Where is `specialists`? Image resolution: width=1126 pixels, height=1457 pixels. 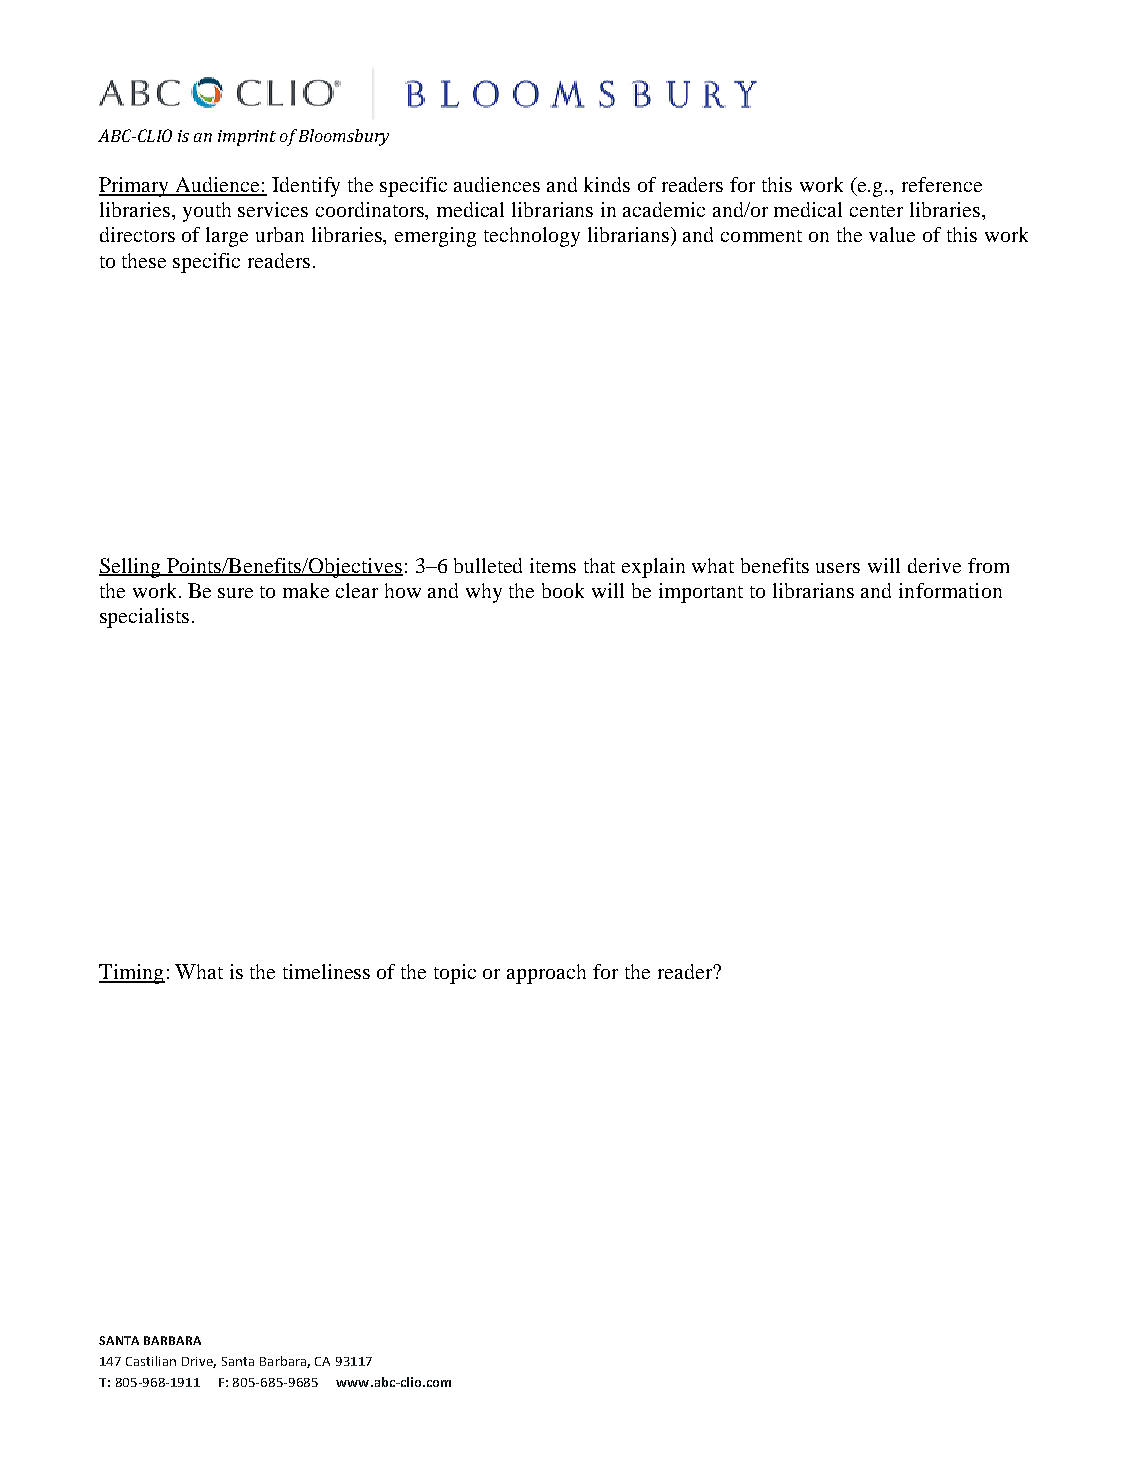 specialists is located at coordinates (144, 618).
